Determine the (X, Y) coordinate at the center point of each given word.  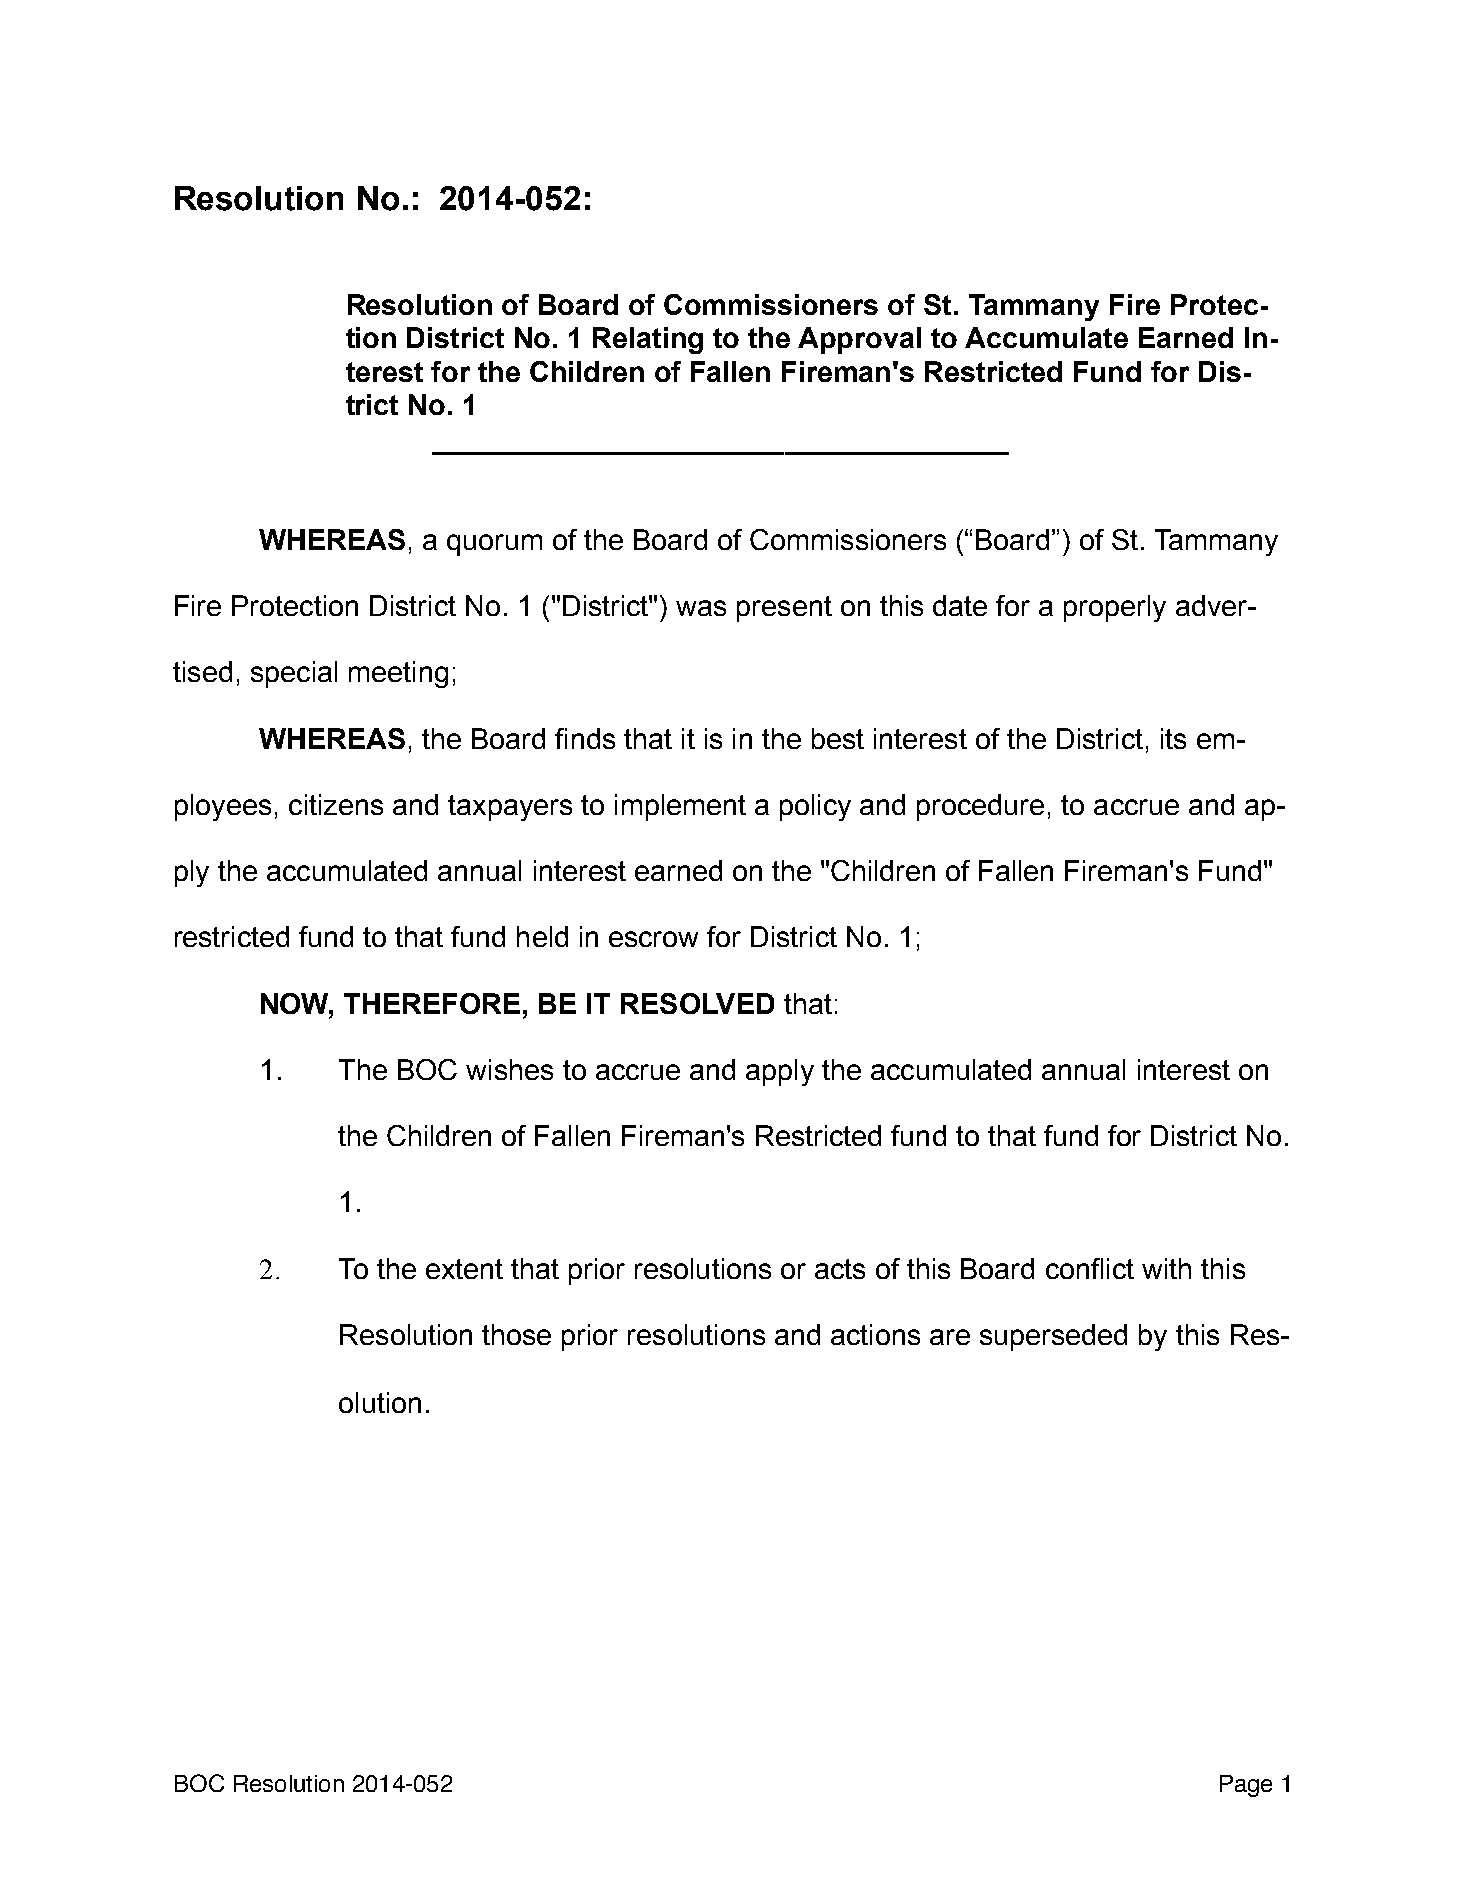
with (1166, 1268)
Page (1246, 1786)
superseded (1053, 1337)
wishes (509, 1069)
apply (780, 1072)
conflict (1090, 1268)
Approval (859, 340)
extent (464, 1269)
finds (585, 738)
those (516, 1334)
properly (1115, 608)
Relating (648, 340)
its (1173, 738)
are (950, 1337)
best (838, 738)
